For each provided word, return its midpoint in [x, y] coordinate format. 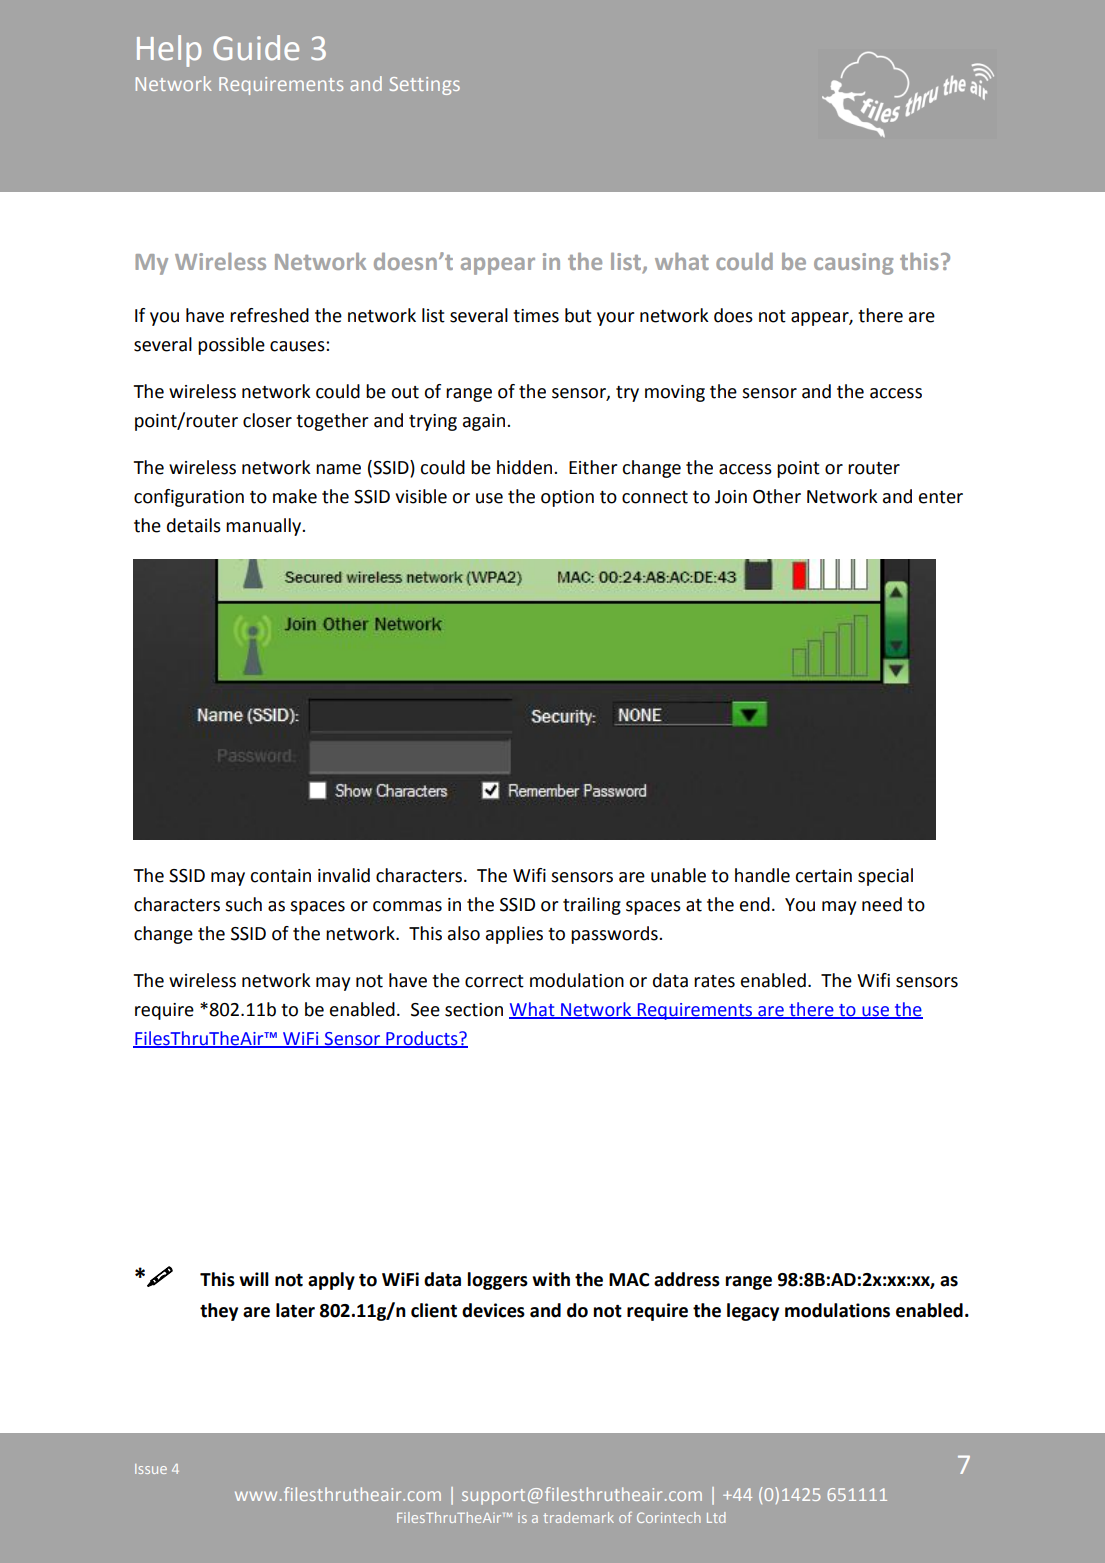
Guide [256, 48]
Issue [151, 1469]
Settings [424, 86]
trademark [578, 1517]
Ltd [716, 1517]
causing [853, 264]
